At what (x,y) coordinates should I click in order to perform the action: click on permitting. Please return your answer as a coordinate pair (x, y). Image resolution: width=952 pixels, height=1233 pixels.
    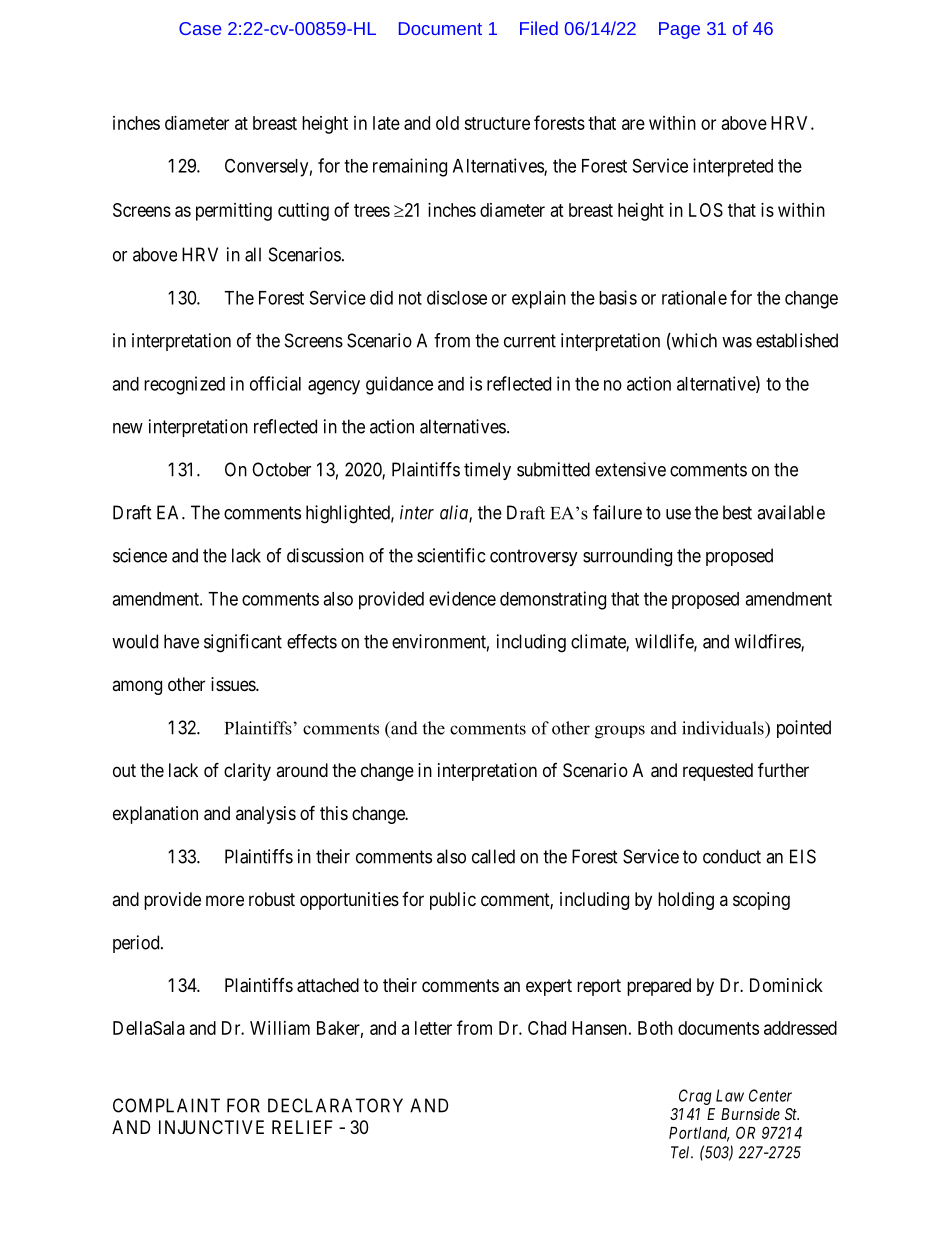
    Looking at the image, I should click on (234, 212).
